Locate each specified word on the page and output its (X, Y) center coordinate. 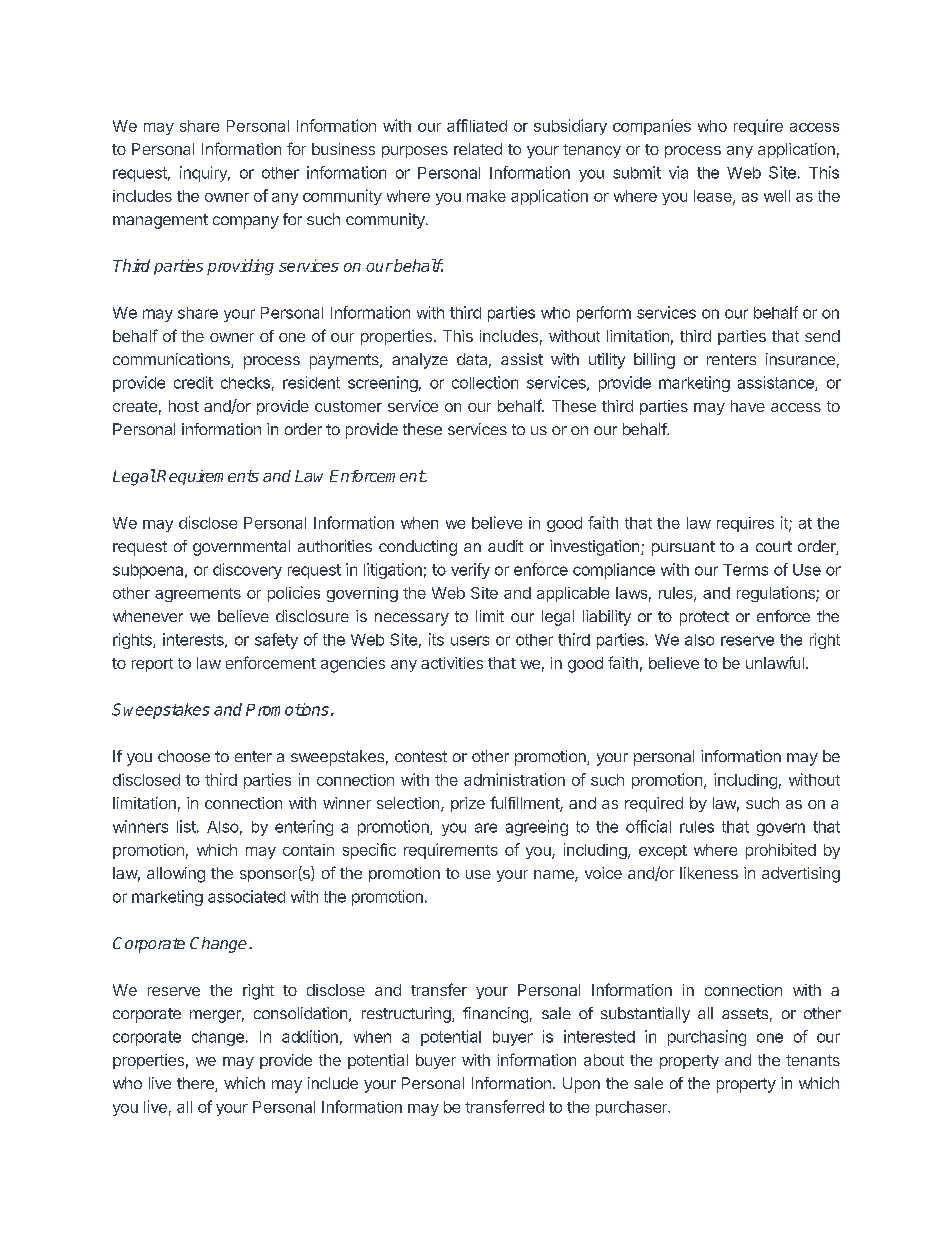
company (246, 222)
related (478, 149)
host (184, 406)
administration (514, 779)
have (748, 406)
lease (714, 197)
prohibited (781, 851)
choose (184, 756)
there (196, 1084)
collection (485, 382)
